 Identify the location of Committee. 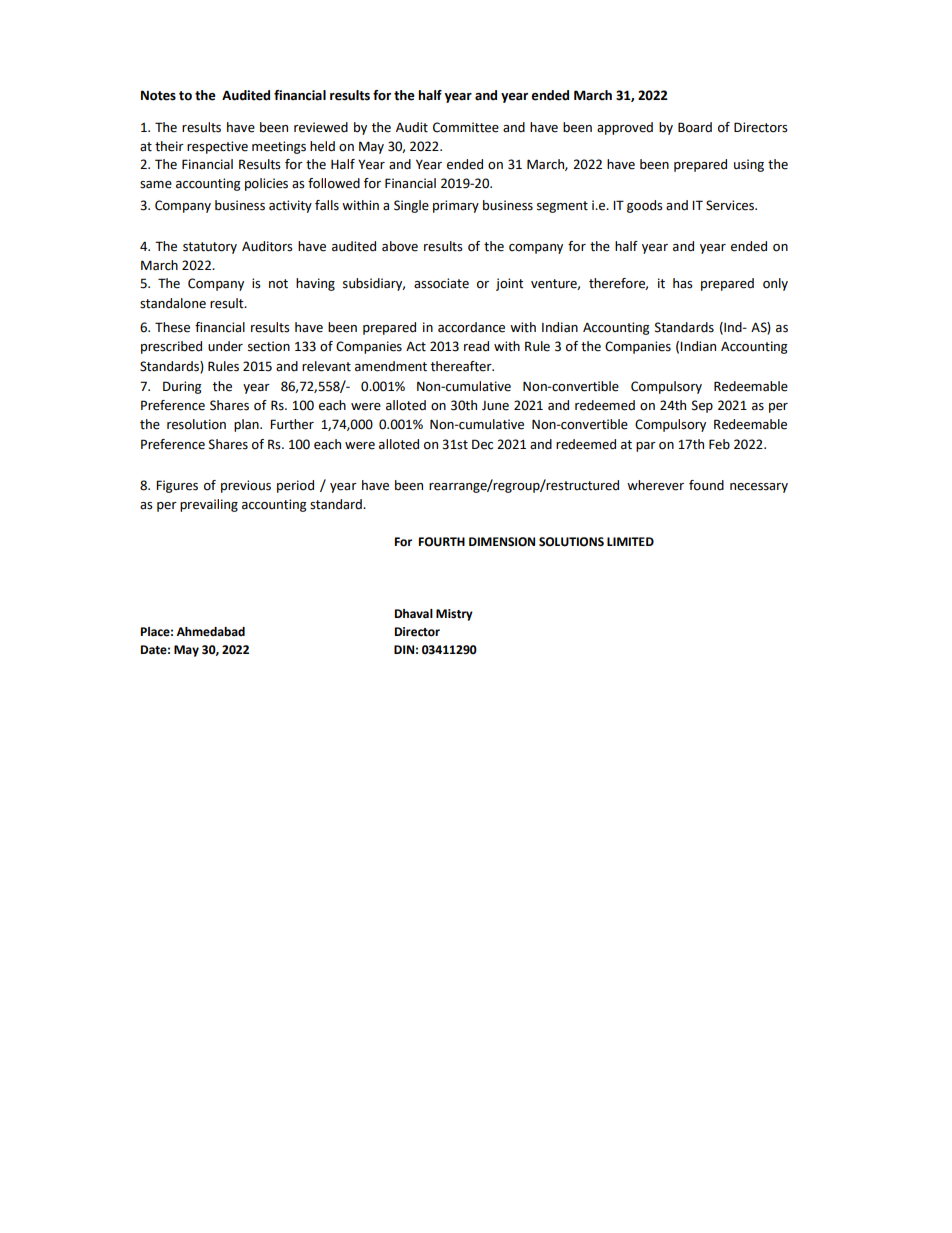
(466, 127).
